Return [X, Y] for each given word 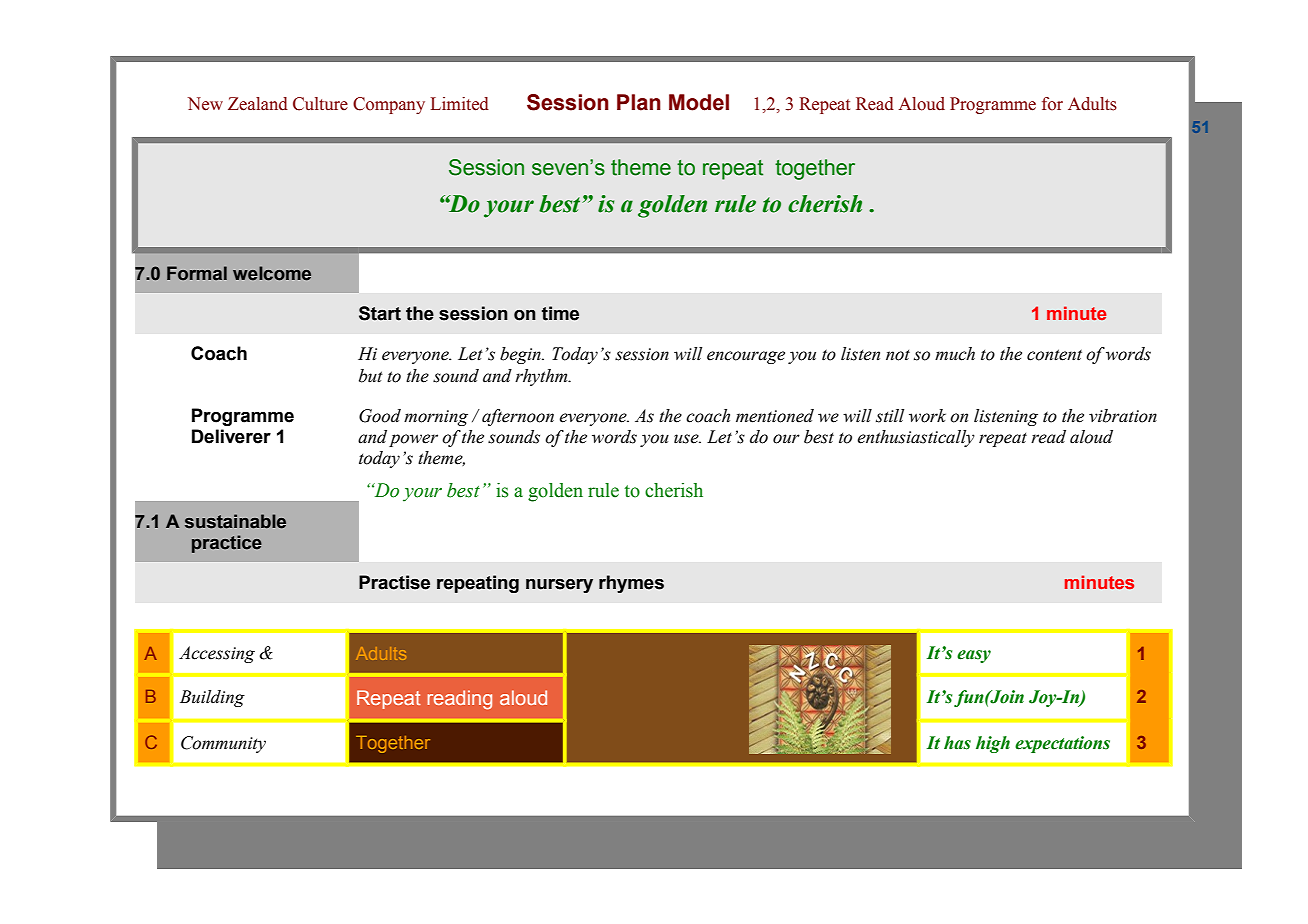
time [560, 313]
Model [699, 102]
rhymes [631, 584]
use [687, 439]
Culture [320, 104]
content [1054, 355]
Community [223, 744]
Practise [394, 582]
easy [974, 656]
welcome [272, 273]
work [927, 416]
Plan [639, 102]
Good [380, 416]
